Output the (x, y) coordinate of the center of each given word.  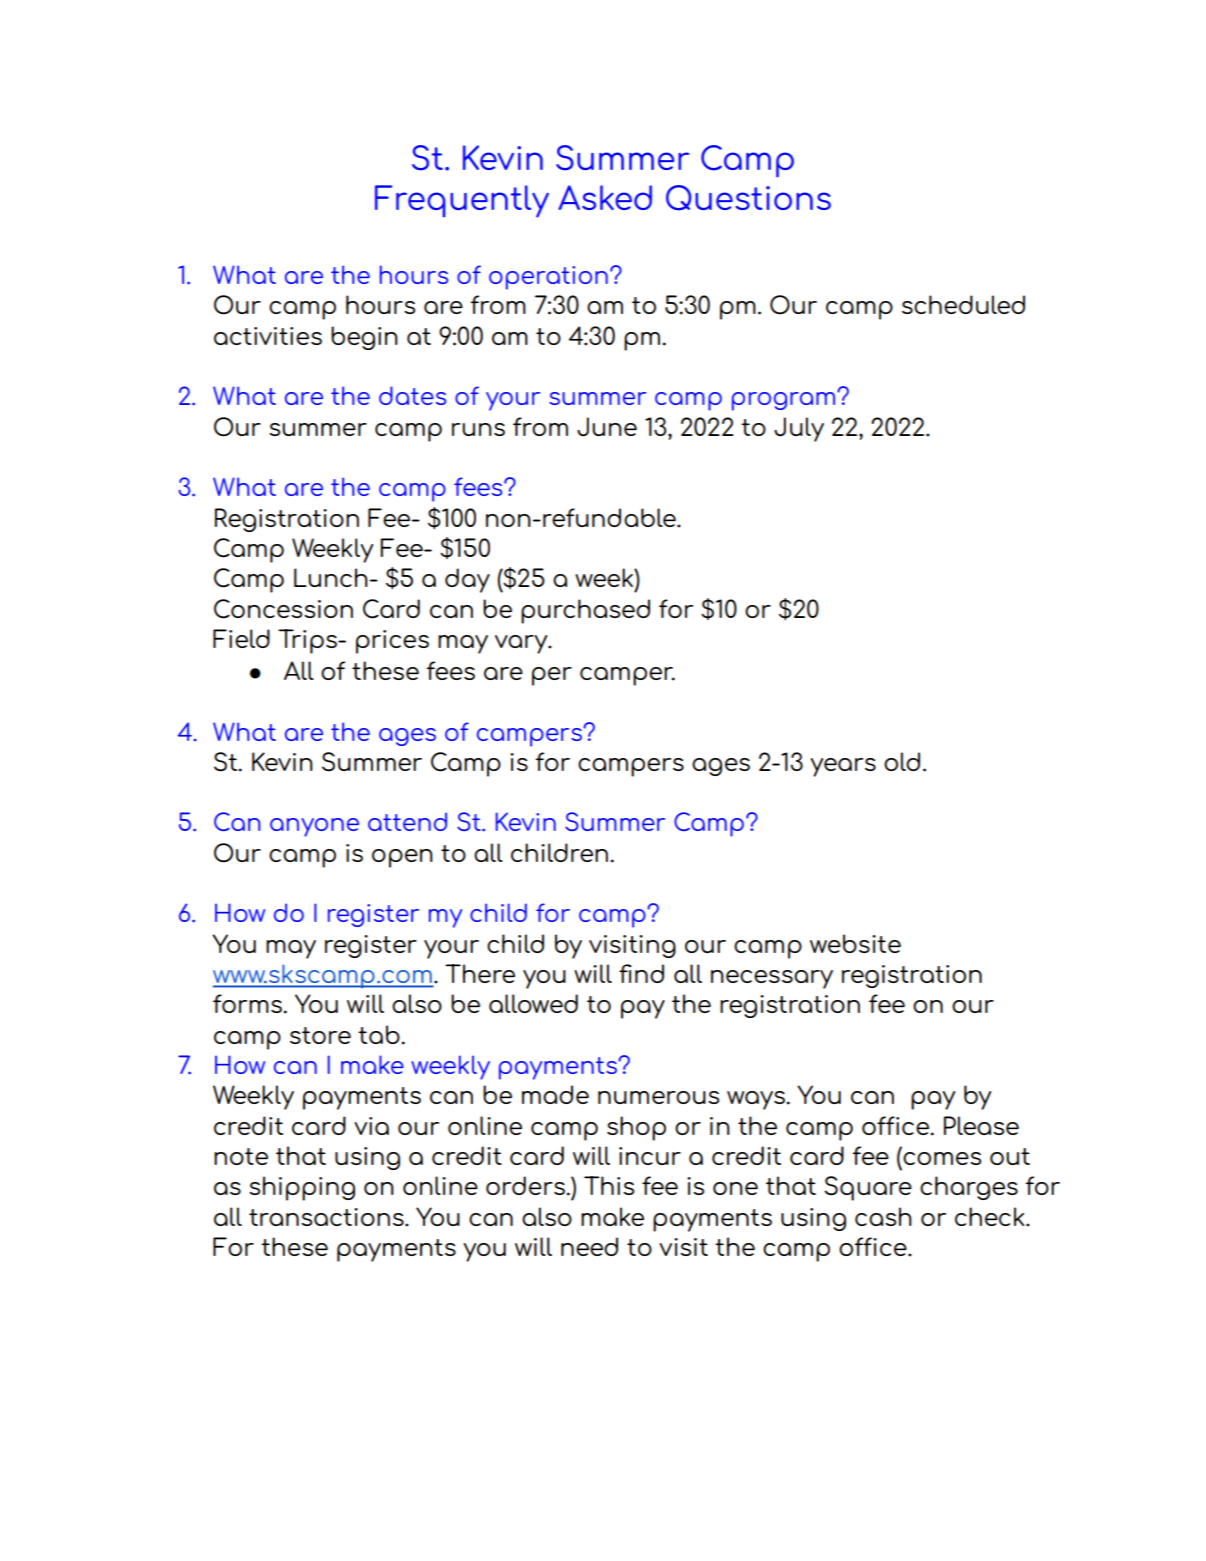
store (320, 1035)
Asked (605, 197)
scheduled (963, 304)
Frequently (462, 201)
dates (412, 395)
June (607, 427)
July (799, 429)
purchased (585, 611)
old (902, 761)
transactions (327, 1217)
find (641, 973)
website (855, 943)
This (609, 1185)
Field (241, 638)
